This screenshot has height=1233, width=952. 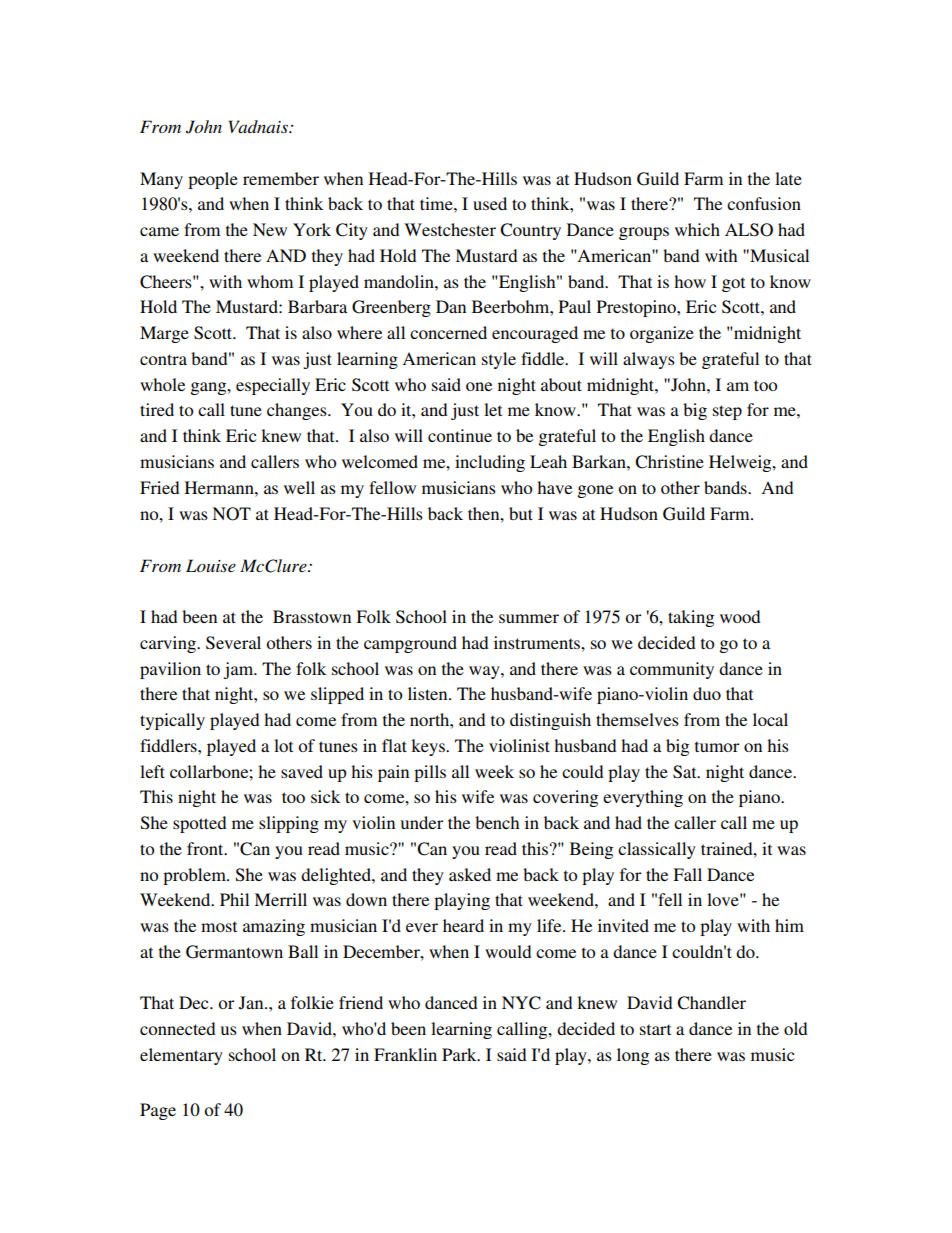 What do you see at coordinates (181, 1056) in the screenshot?
I see `elementary` at bounding box center [181, 1056].
